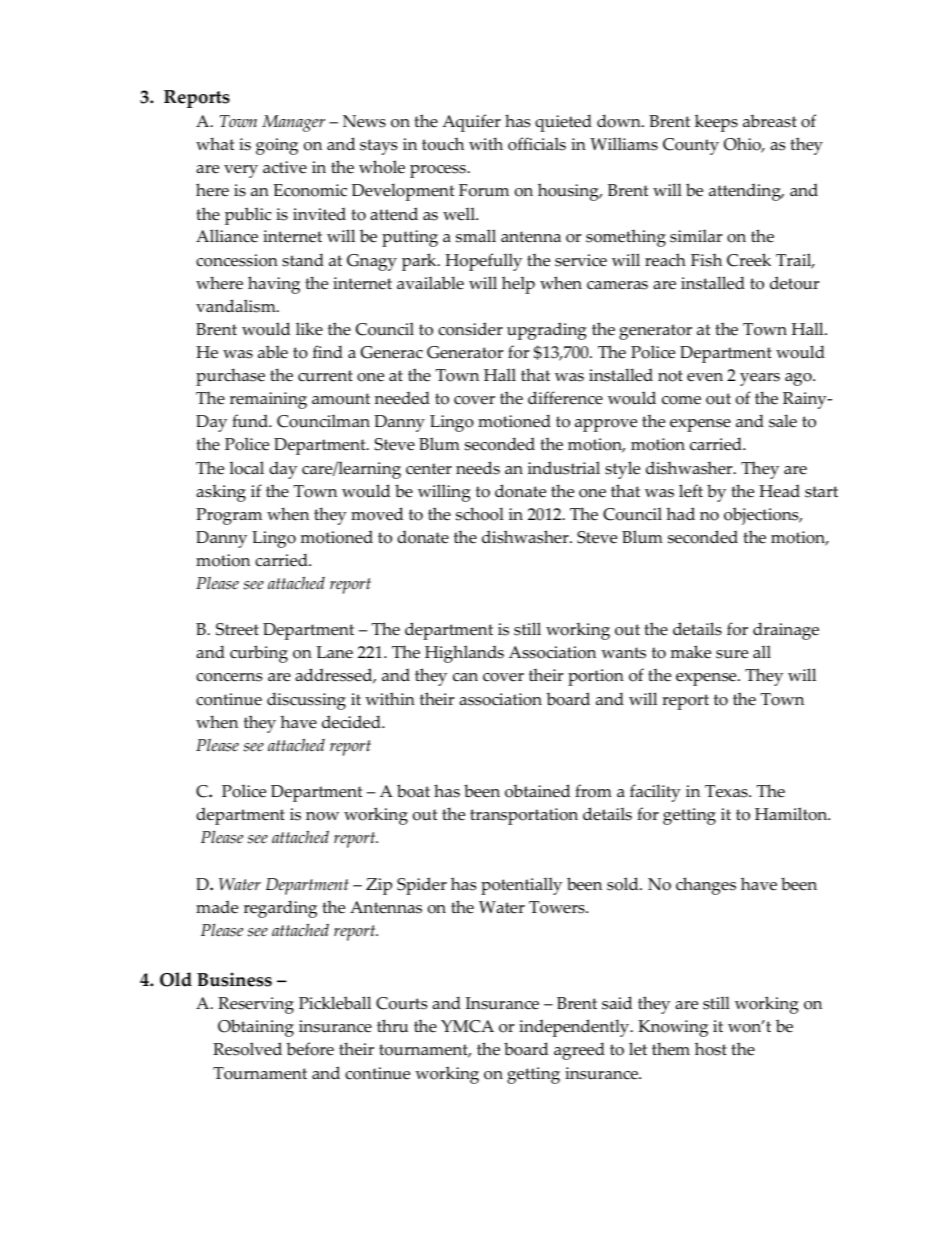  I want to click on Obtaining, so click(256, 1028).
